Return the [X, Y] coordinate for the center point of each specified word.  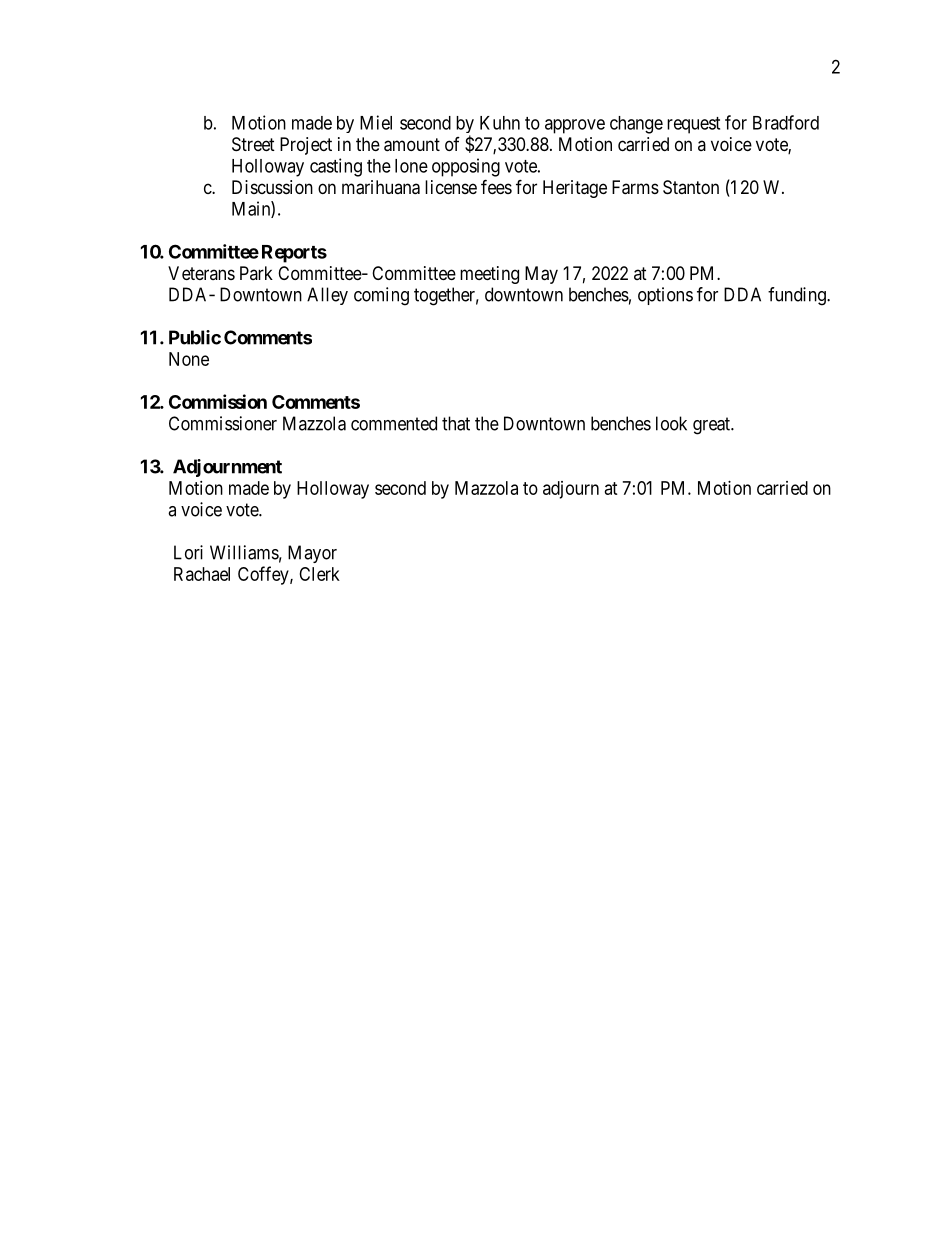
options [665, 296]
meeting [489, 275]
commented [394, 423]
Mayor [312, 554]
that [456, 423]
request [693, 125]
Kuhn [500, 123]
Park [256, 273]
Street [253, 144]
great [712, 426]
